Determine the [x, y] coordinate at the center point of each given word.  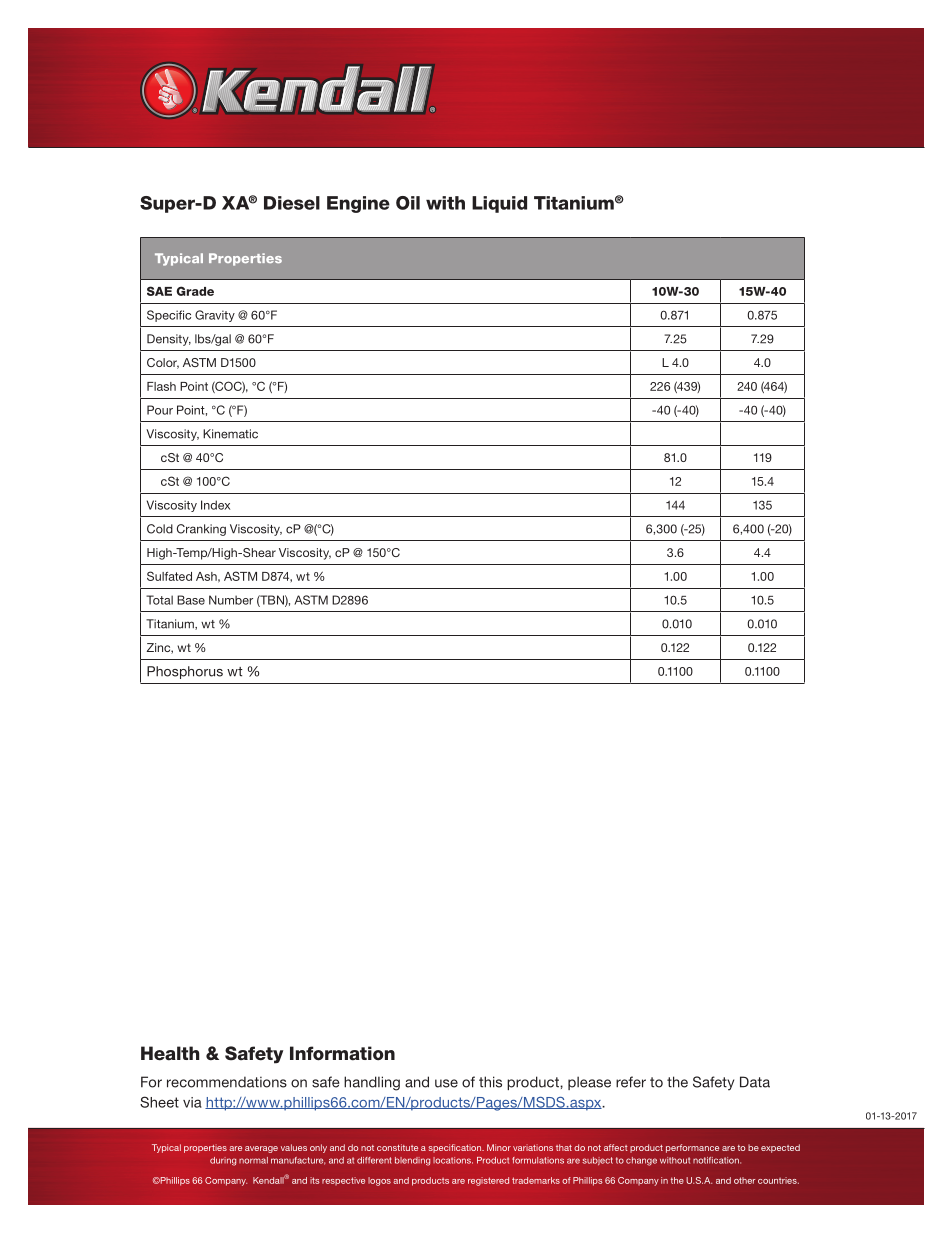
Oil [408, 203]
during [223, 1161]
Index [215, 505]
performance [692, 1148]
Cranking [201, 530]
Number [231, 600]
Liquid [499, 204]
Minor [499, 1147]
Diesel [292, 203]
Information [342, 1053]
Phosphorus [185, 672]
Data [755, 1082]
